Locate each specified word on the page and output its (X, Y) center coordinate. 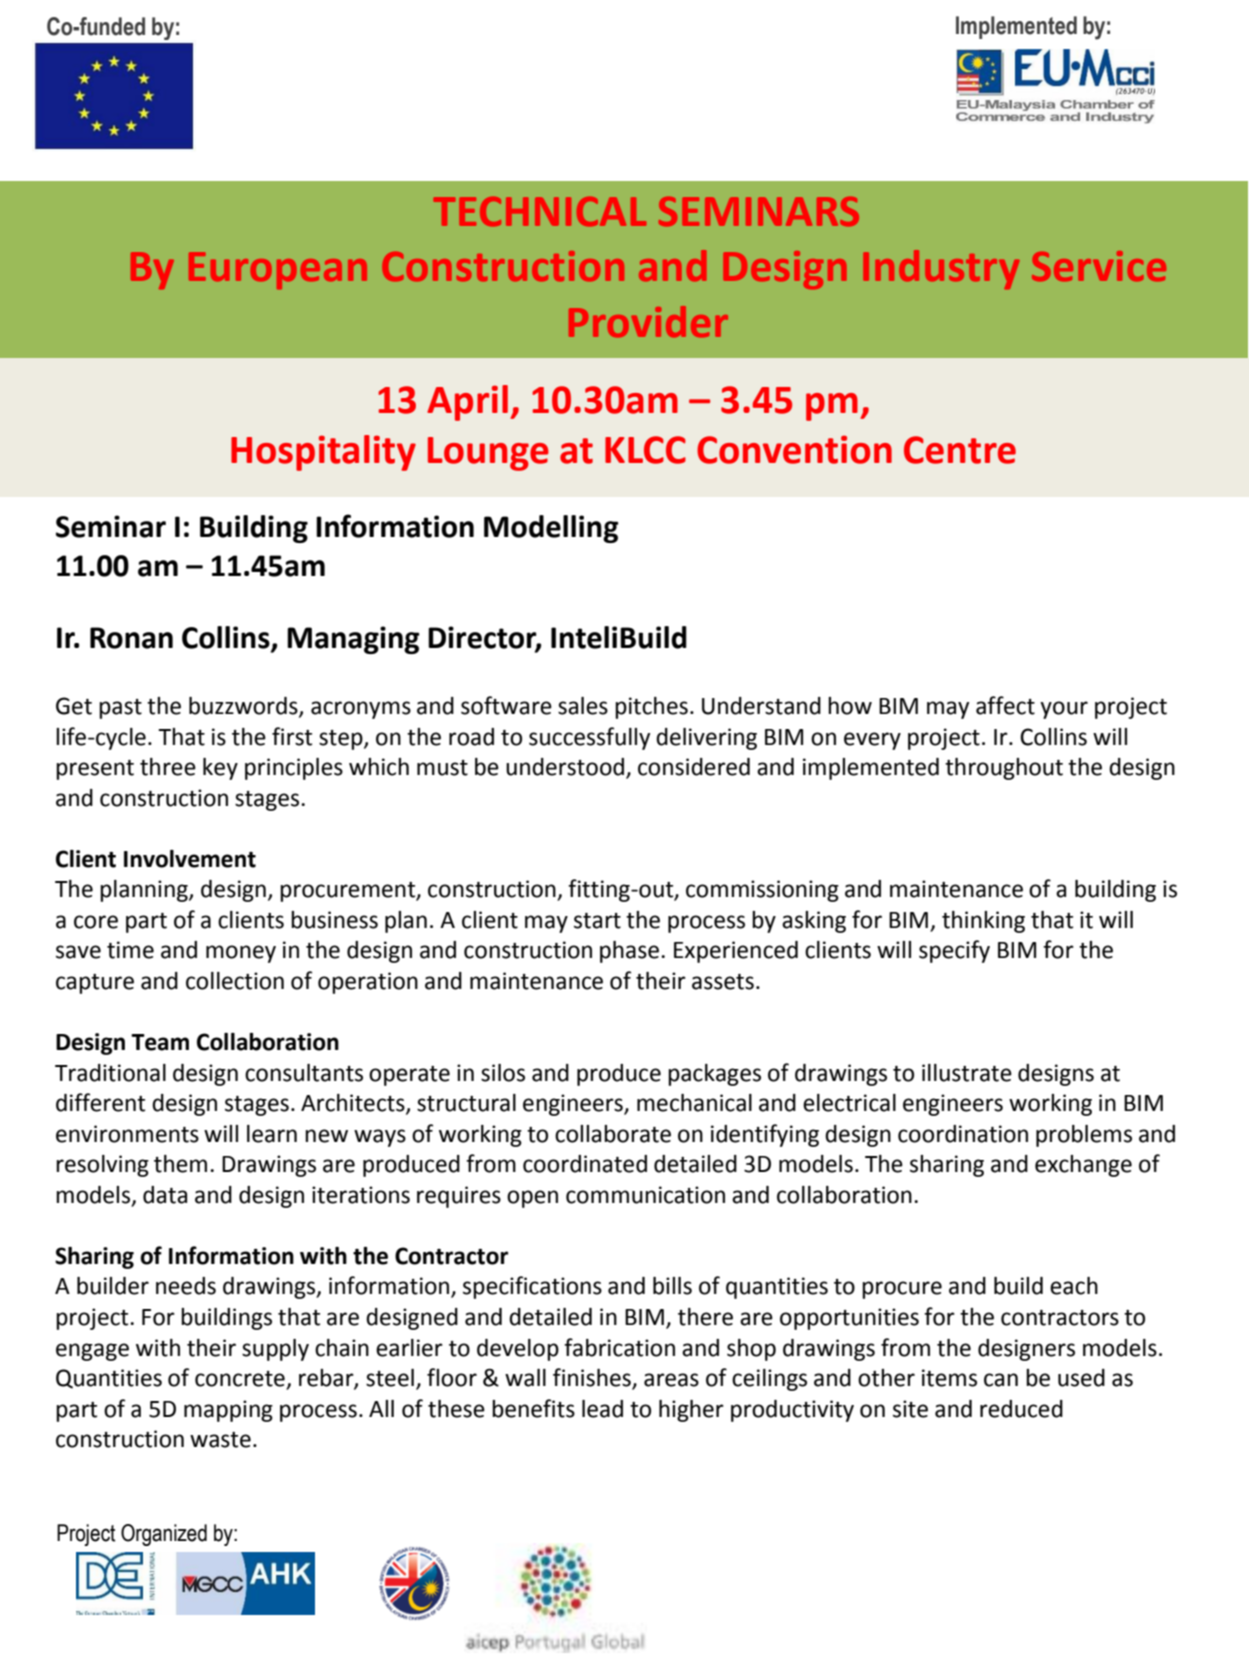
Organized (164, 1535)
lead (602, 1409)
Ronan (131, 638)
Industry (941, 269)
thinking (983, 922)
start (597, 921)
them (180, 1164)
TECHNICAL (540, 211)
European (278, 270)
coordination (963, 1134)
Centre (960, 450)
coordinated (585, 1164)
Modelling (551, 529)
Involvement (190, 859)
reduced (1021, 1409)
